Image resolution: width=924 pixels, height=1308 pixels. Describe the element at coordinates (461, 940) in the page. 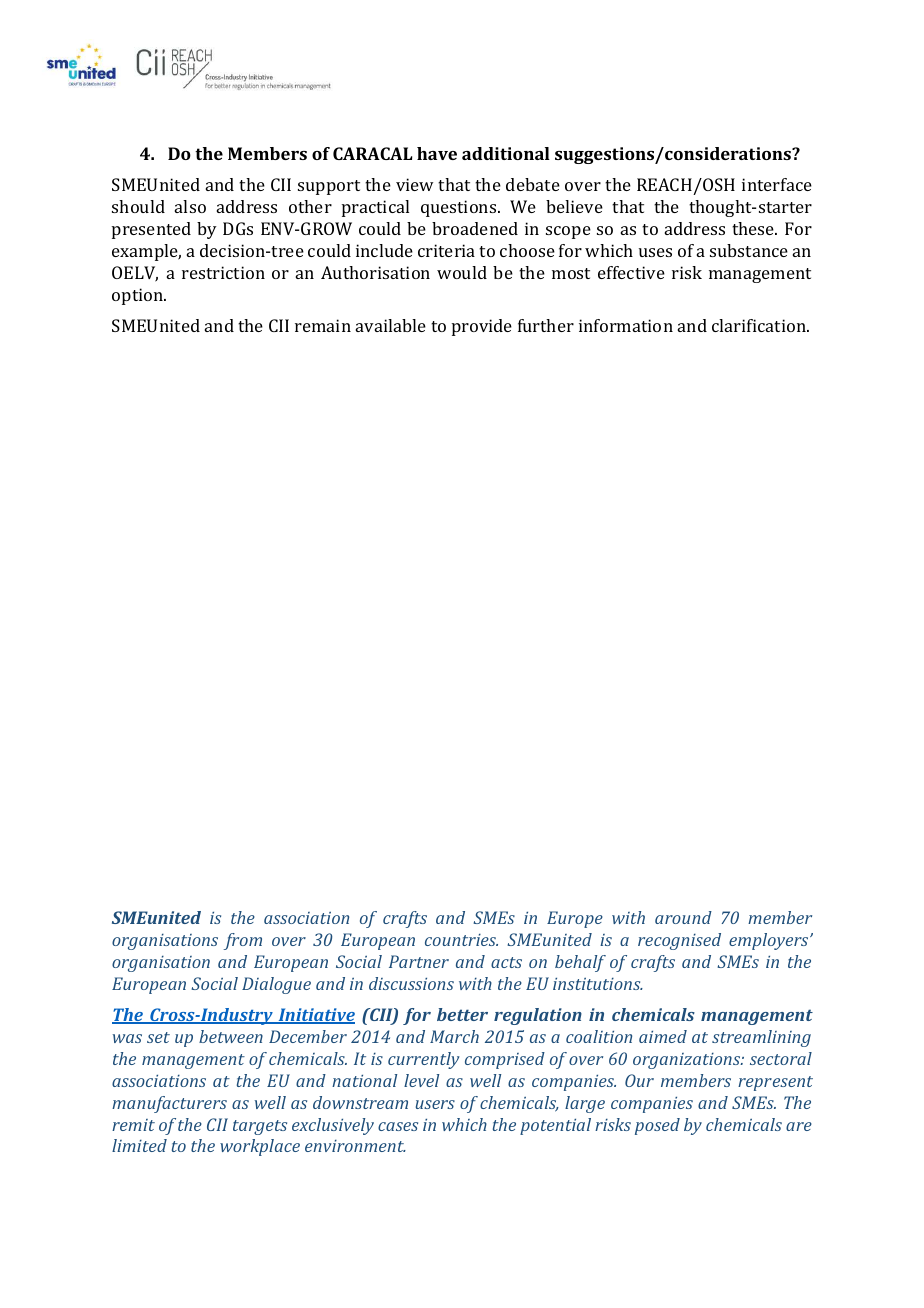

I see `countries` at that location.
